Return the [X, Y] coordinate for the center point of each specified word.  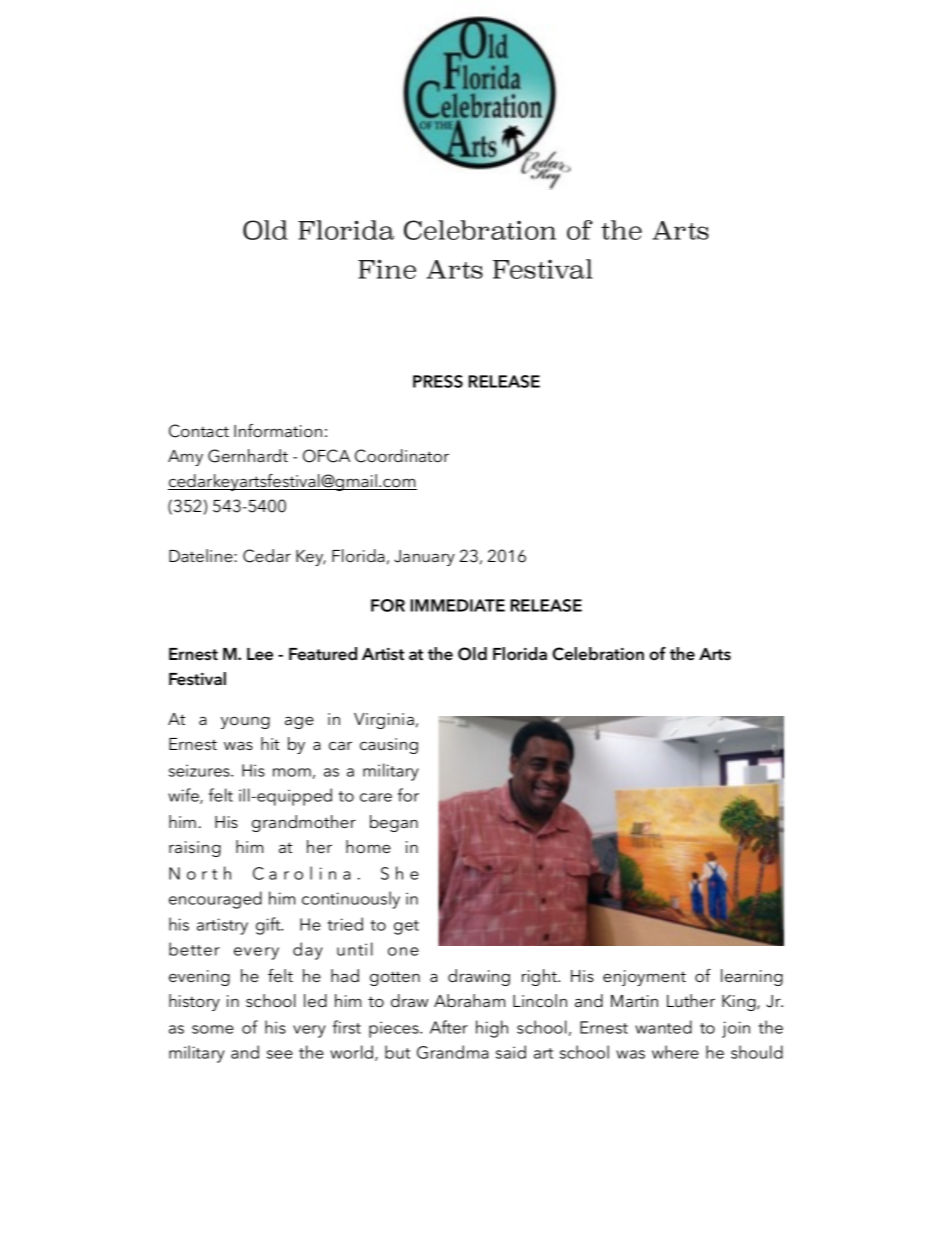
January [424, 558]
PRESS [438, 381]
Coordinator [402, 456]
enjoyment [644, 978]
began [394, 823]
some [213, 1029]
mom [292, 772]
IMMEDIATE [458, 605]
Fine [387, 269]
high [492, 1029]
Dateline [202, 555]
